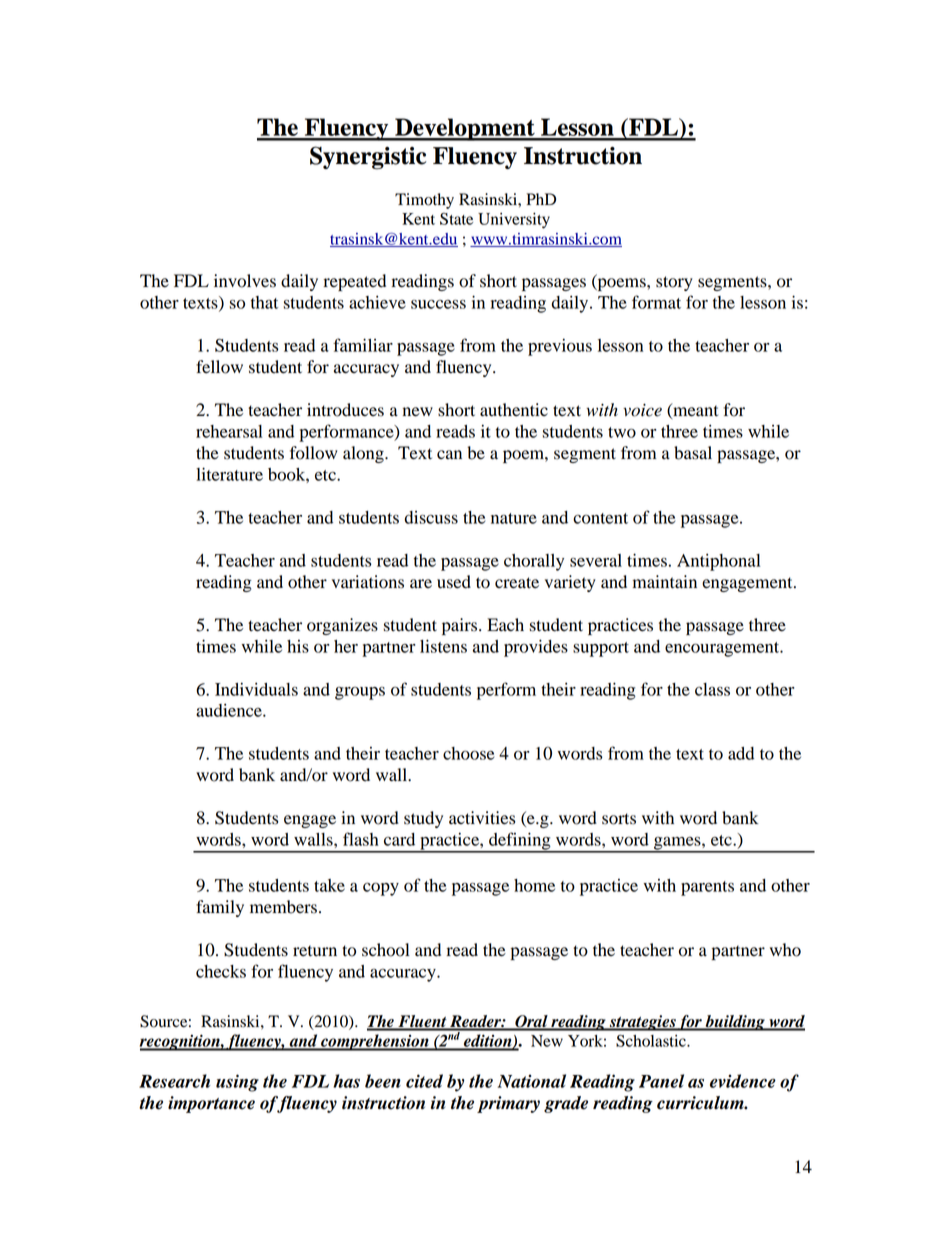 The height and width of the screenshot is (1233, 952). Describe the element at coordinates (465, 129) in the screenshot. I see `Development` at that location.
